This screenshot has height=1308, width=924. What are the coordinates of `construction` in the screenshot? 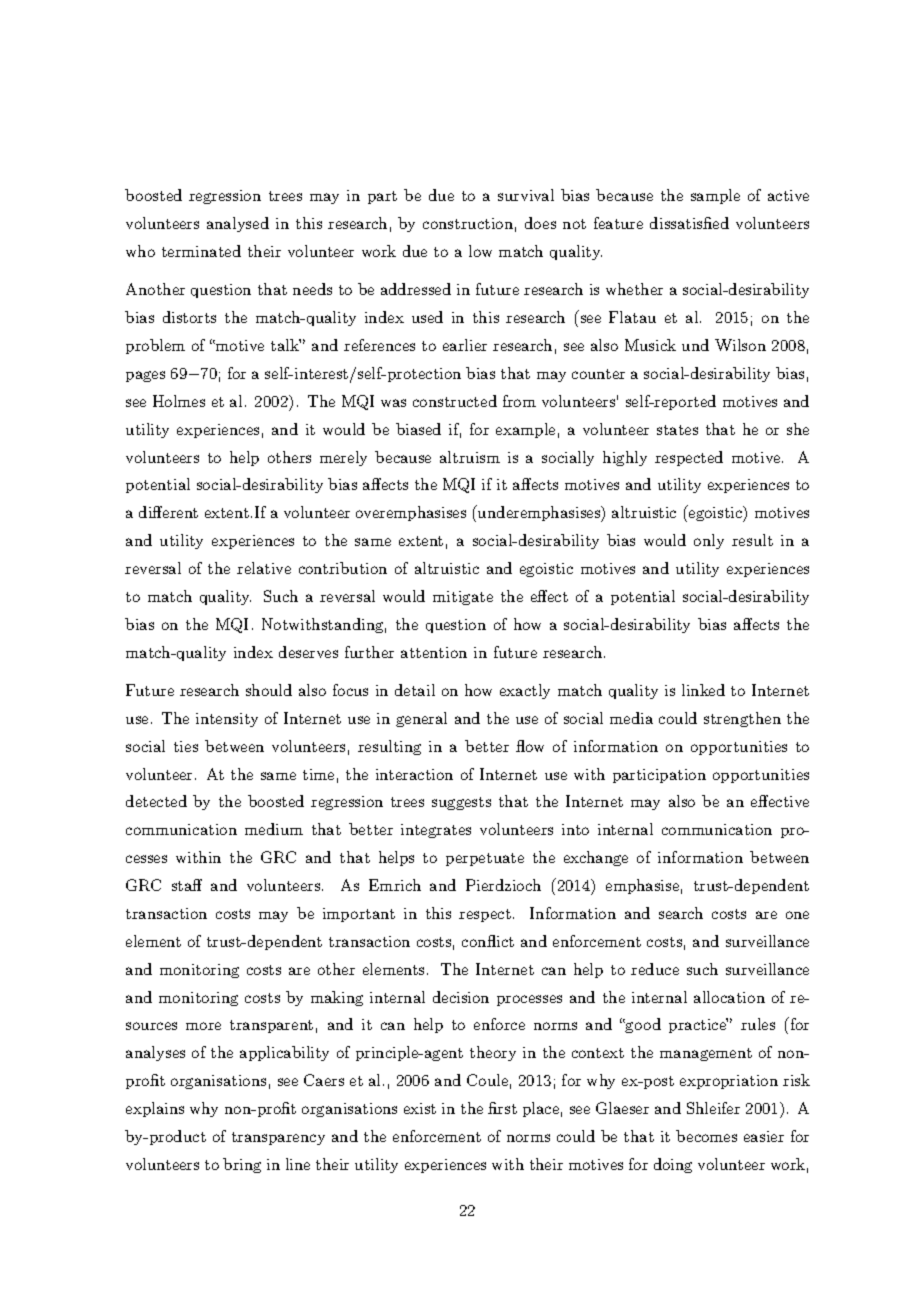 It's located at (468, 223).
